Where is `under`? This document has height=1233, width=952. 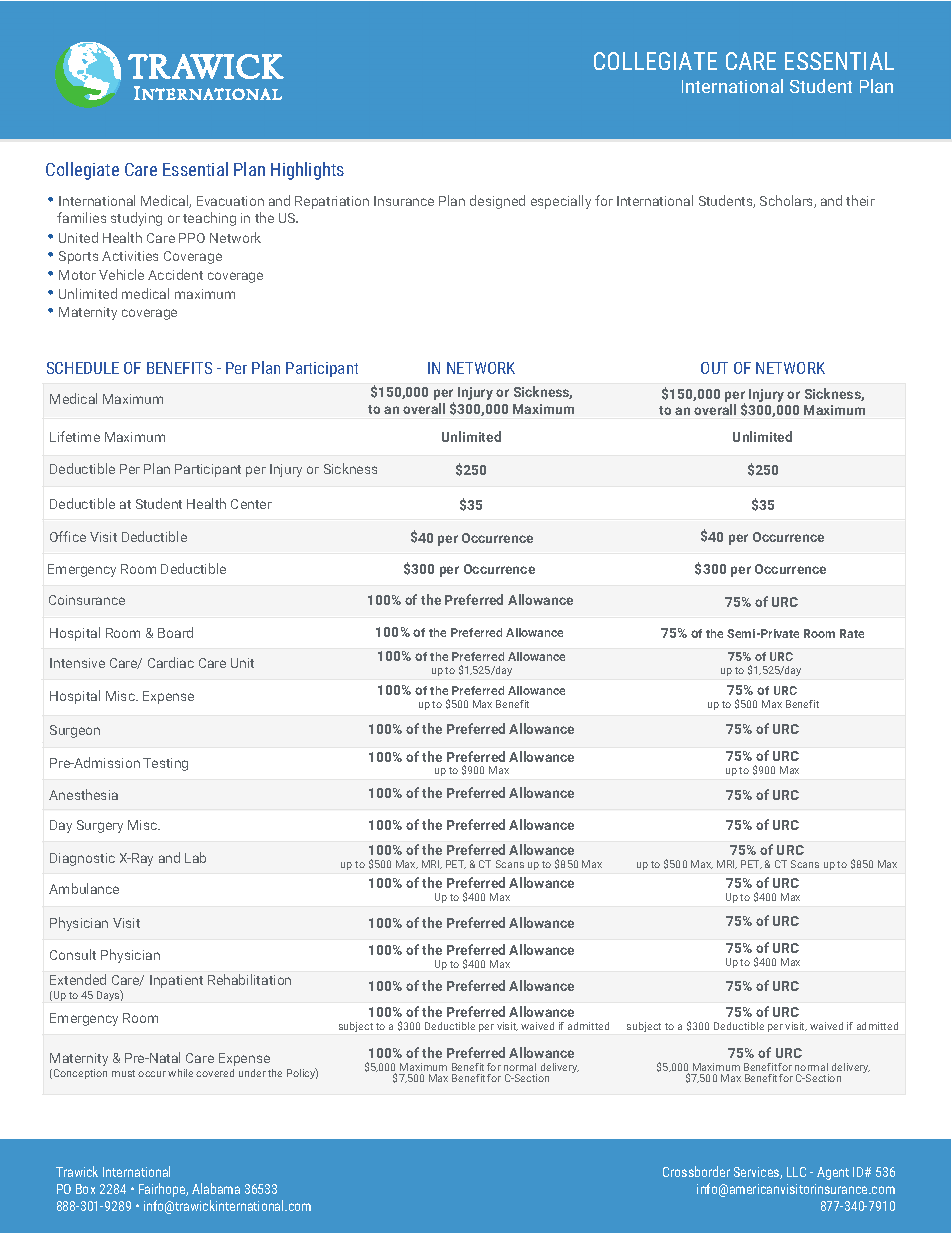 under is located at coordinates (252, 1073).
